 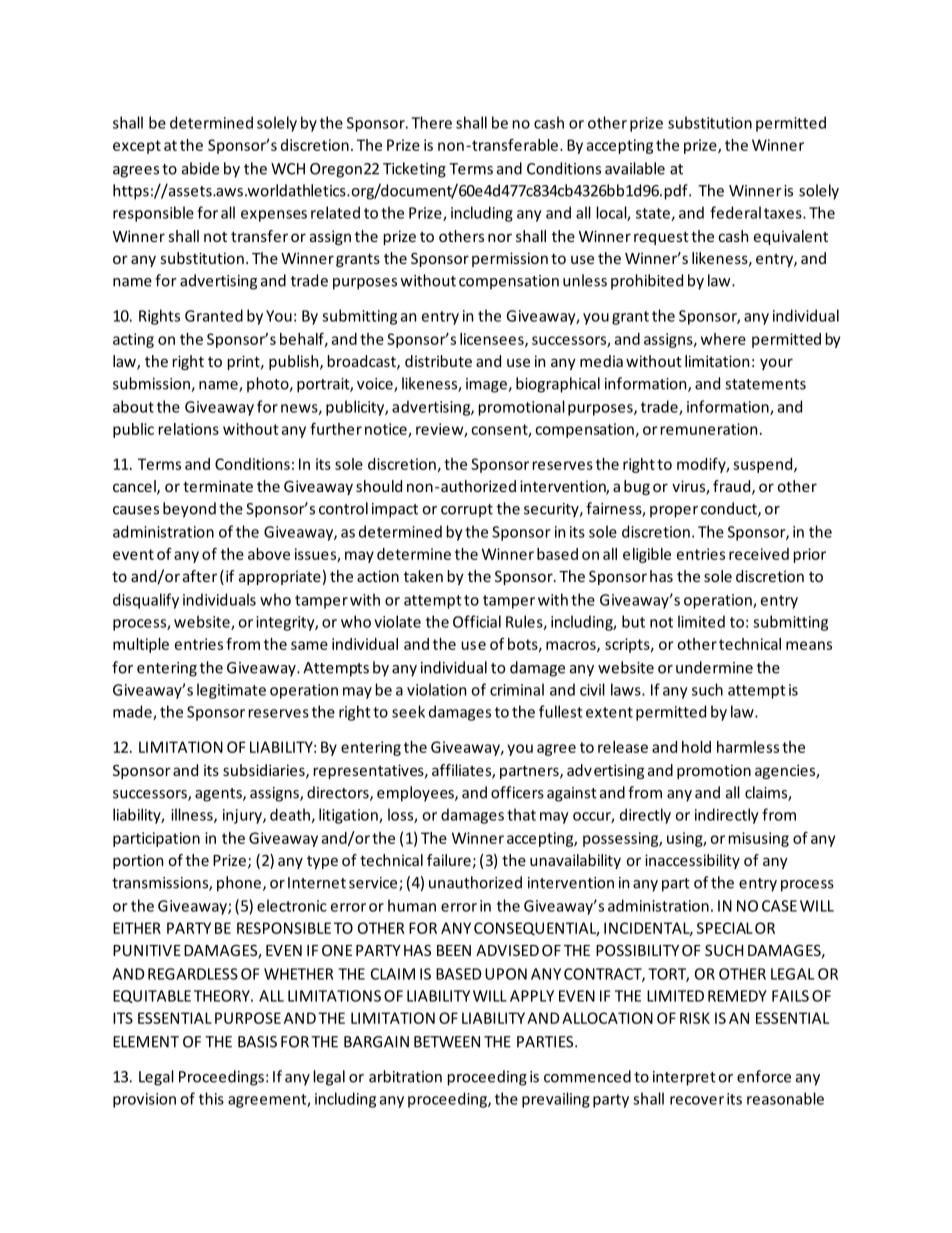 I want to click on federal, so click(x=735, y=212).
